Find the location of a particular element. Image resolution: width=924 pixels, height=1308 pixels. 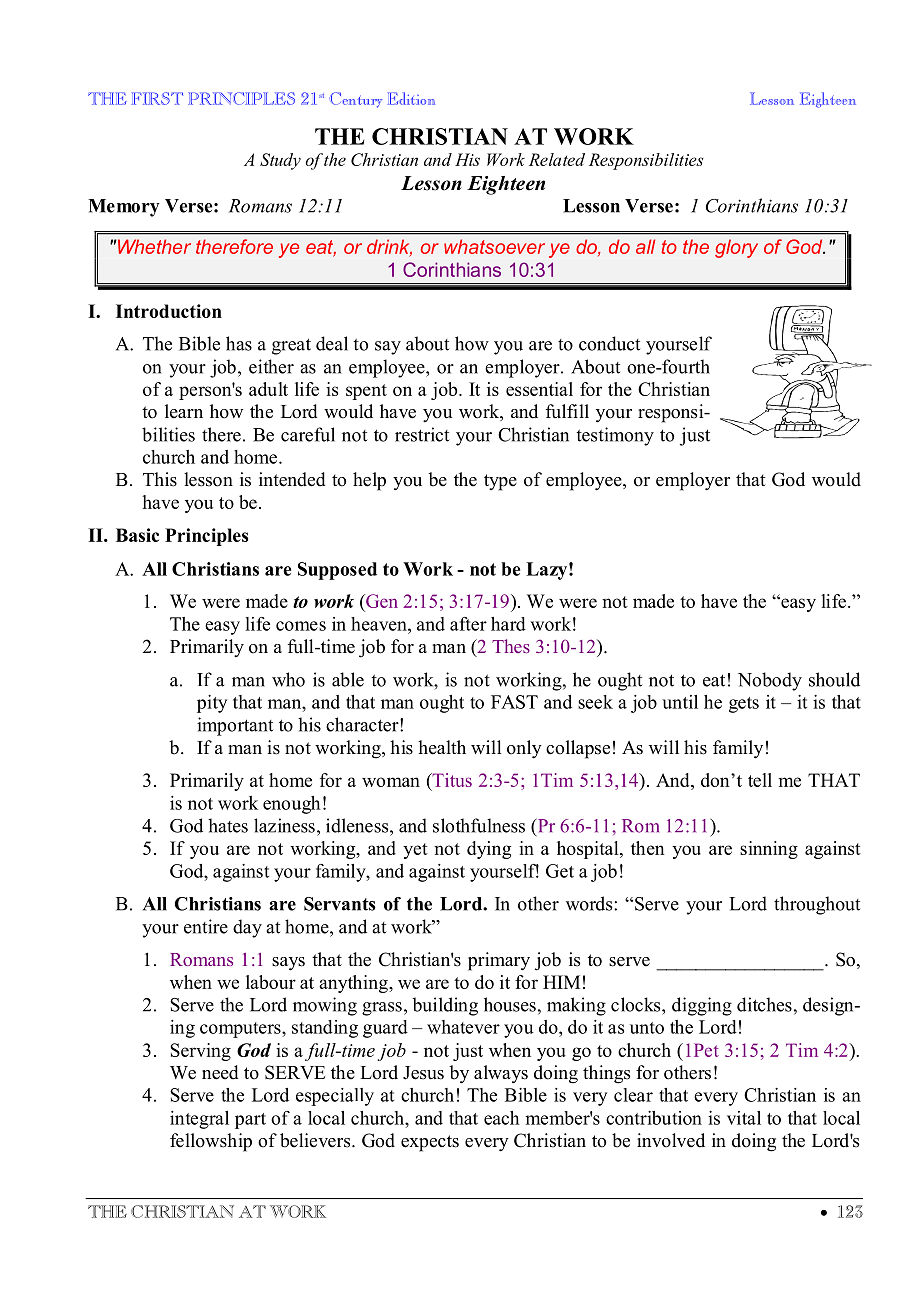

FIRST is located at coordinates (157, 98).
